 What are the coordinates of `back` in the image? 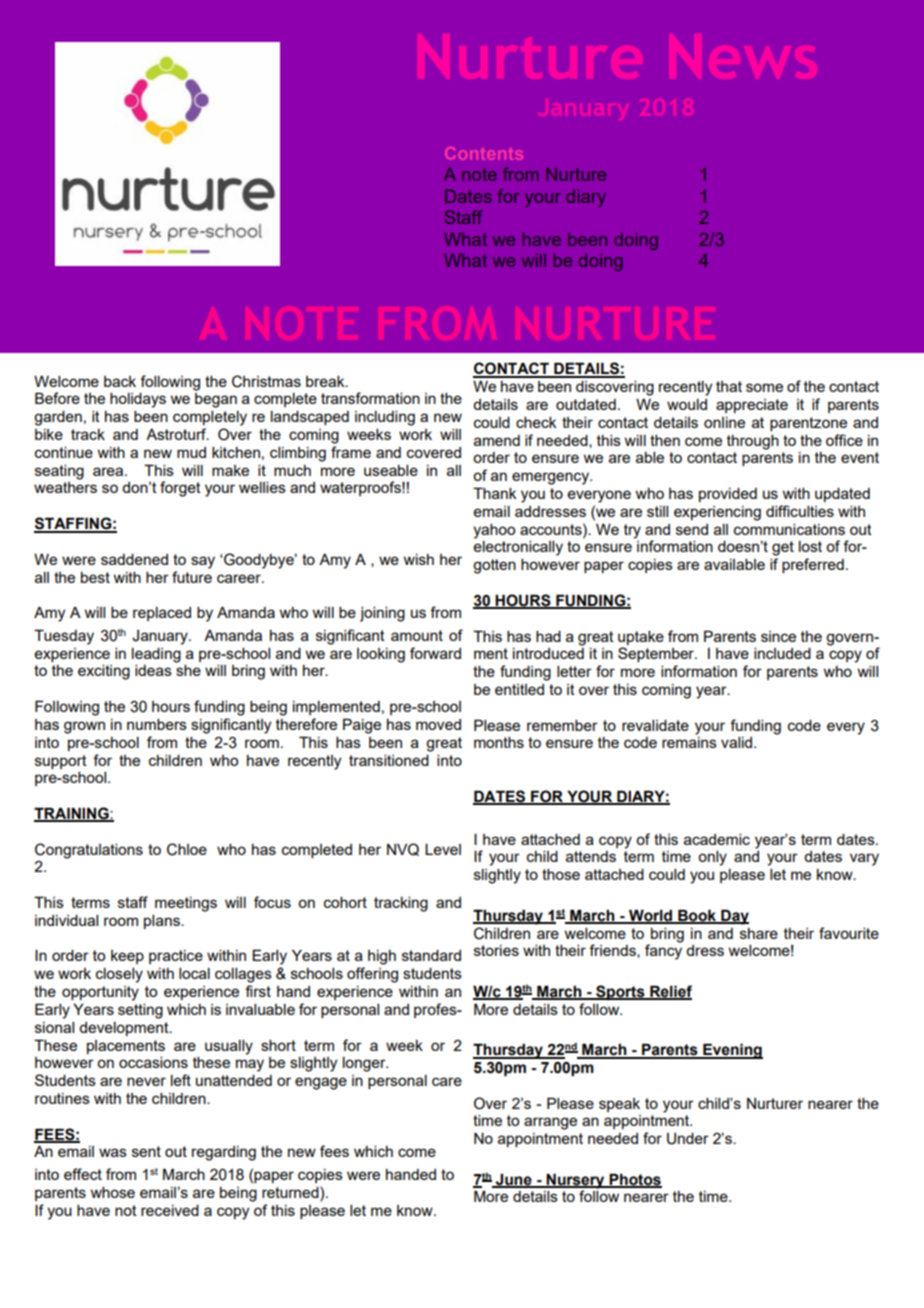 It's located at (120, 381).
